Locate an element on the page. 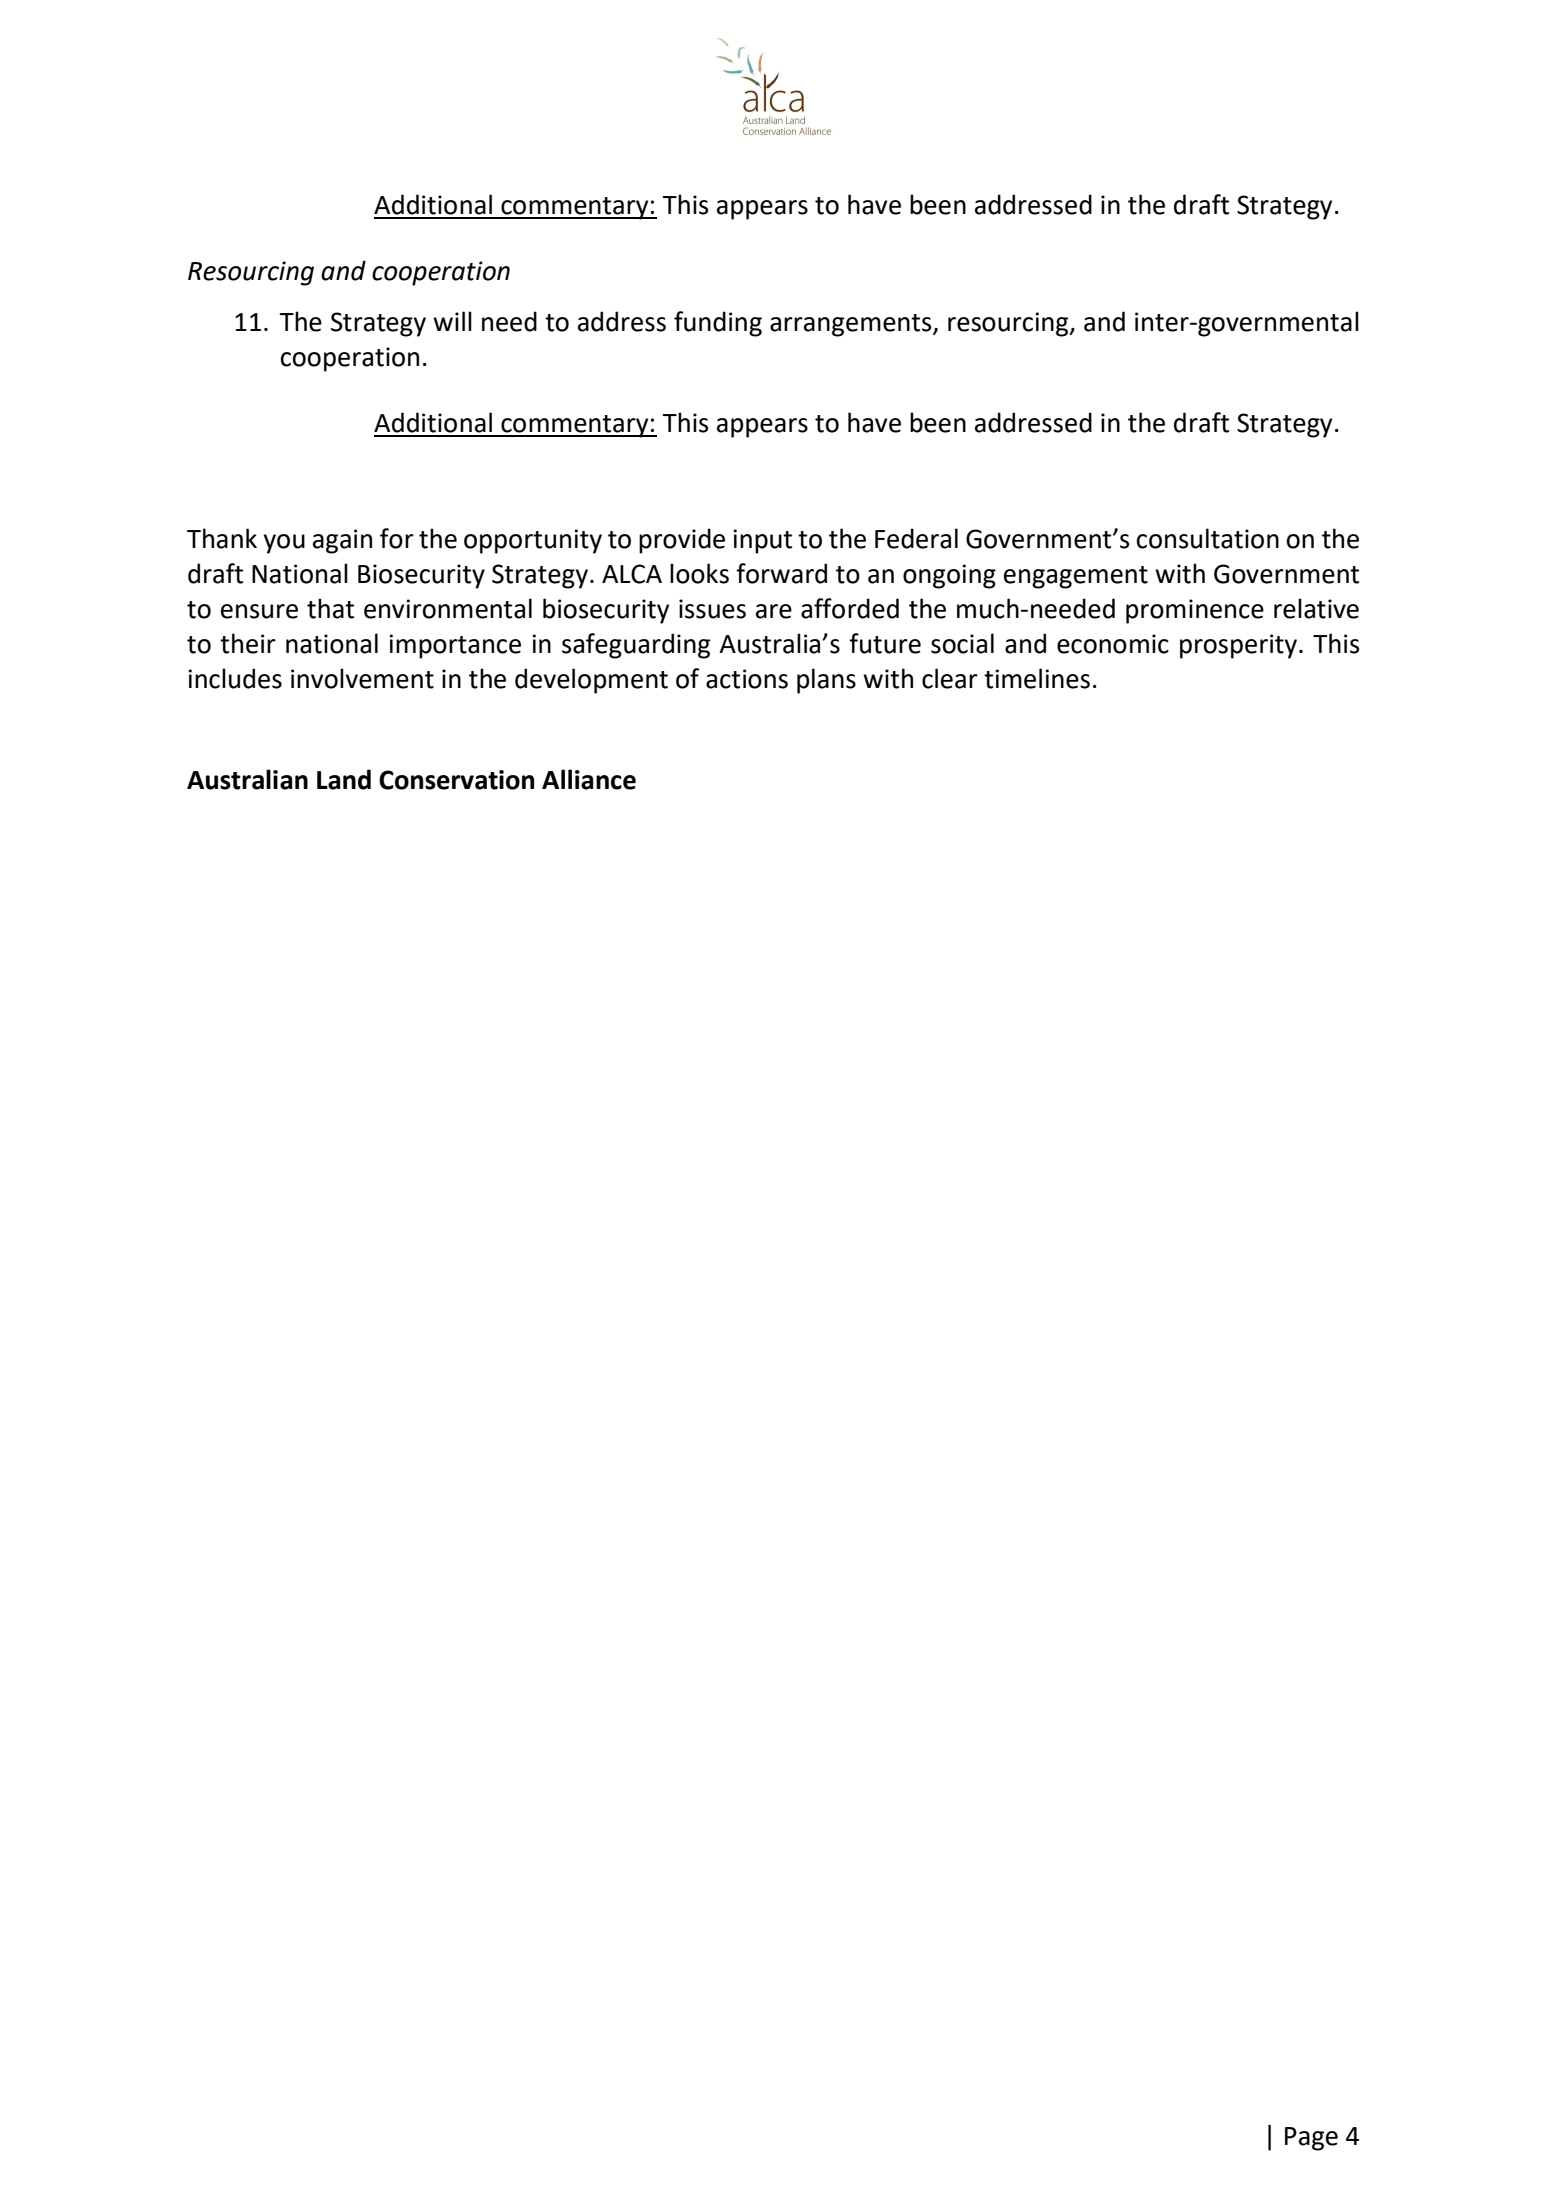 This image has height=2188, width=1547. timelines is located at coordinates (1037, 678).
